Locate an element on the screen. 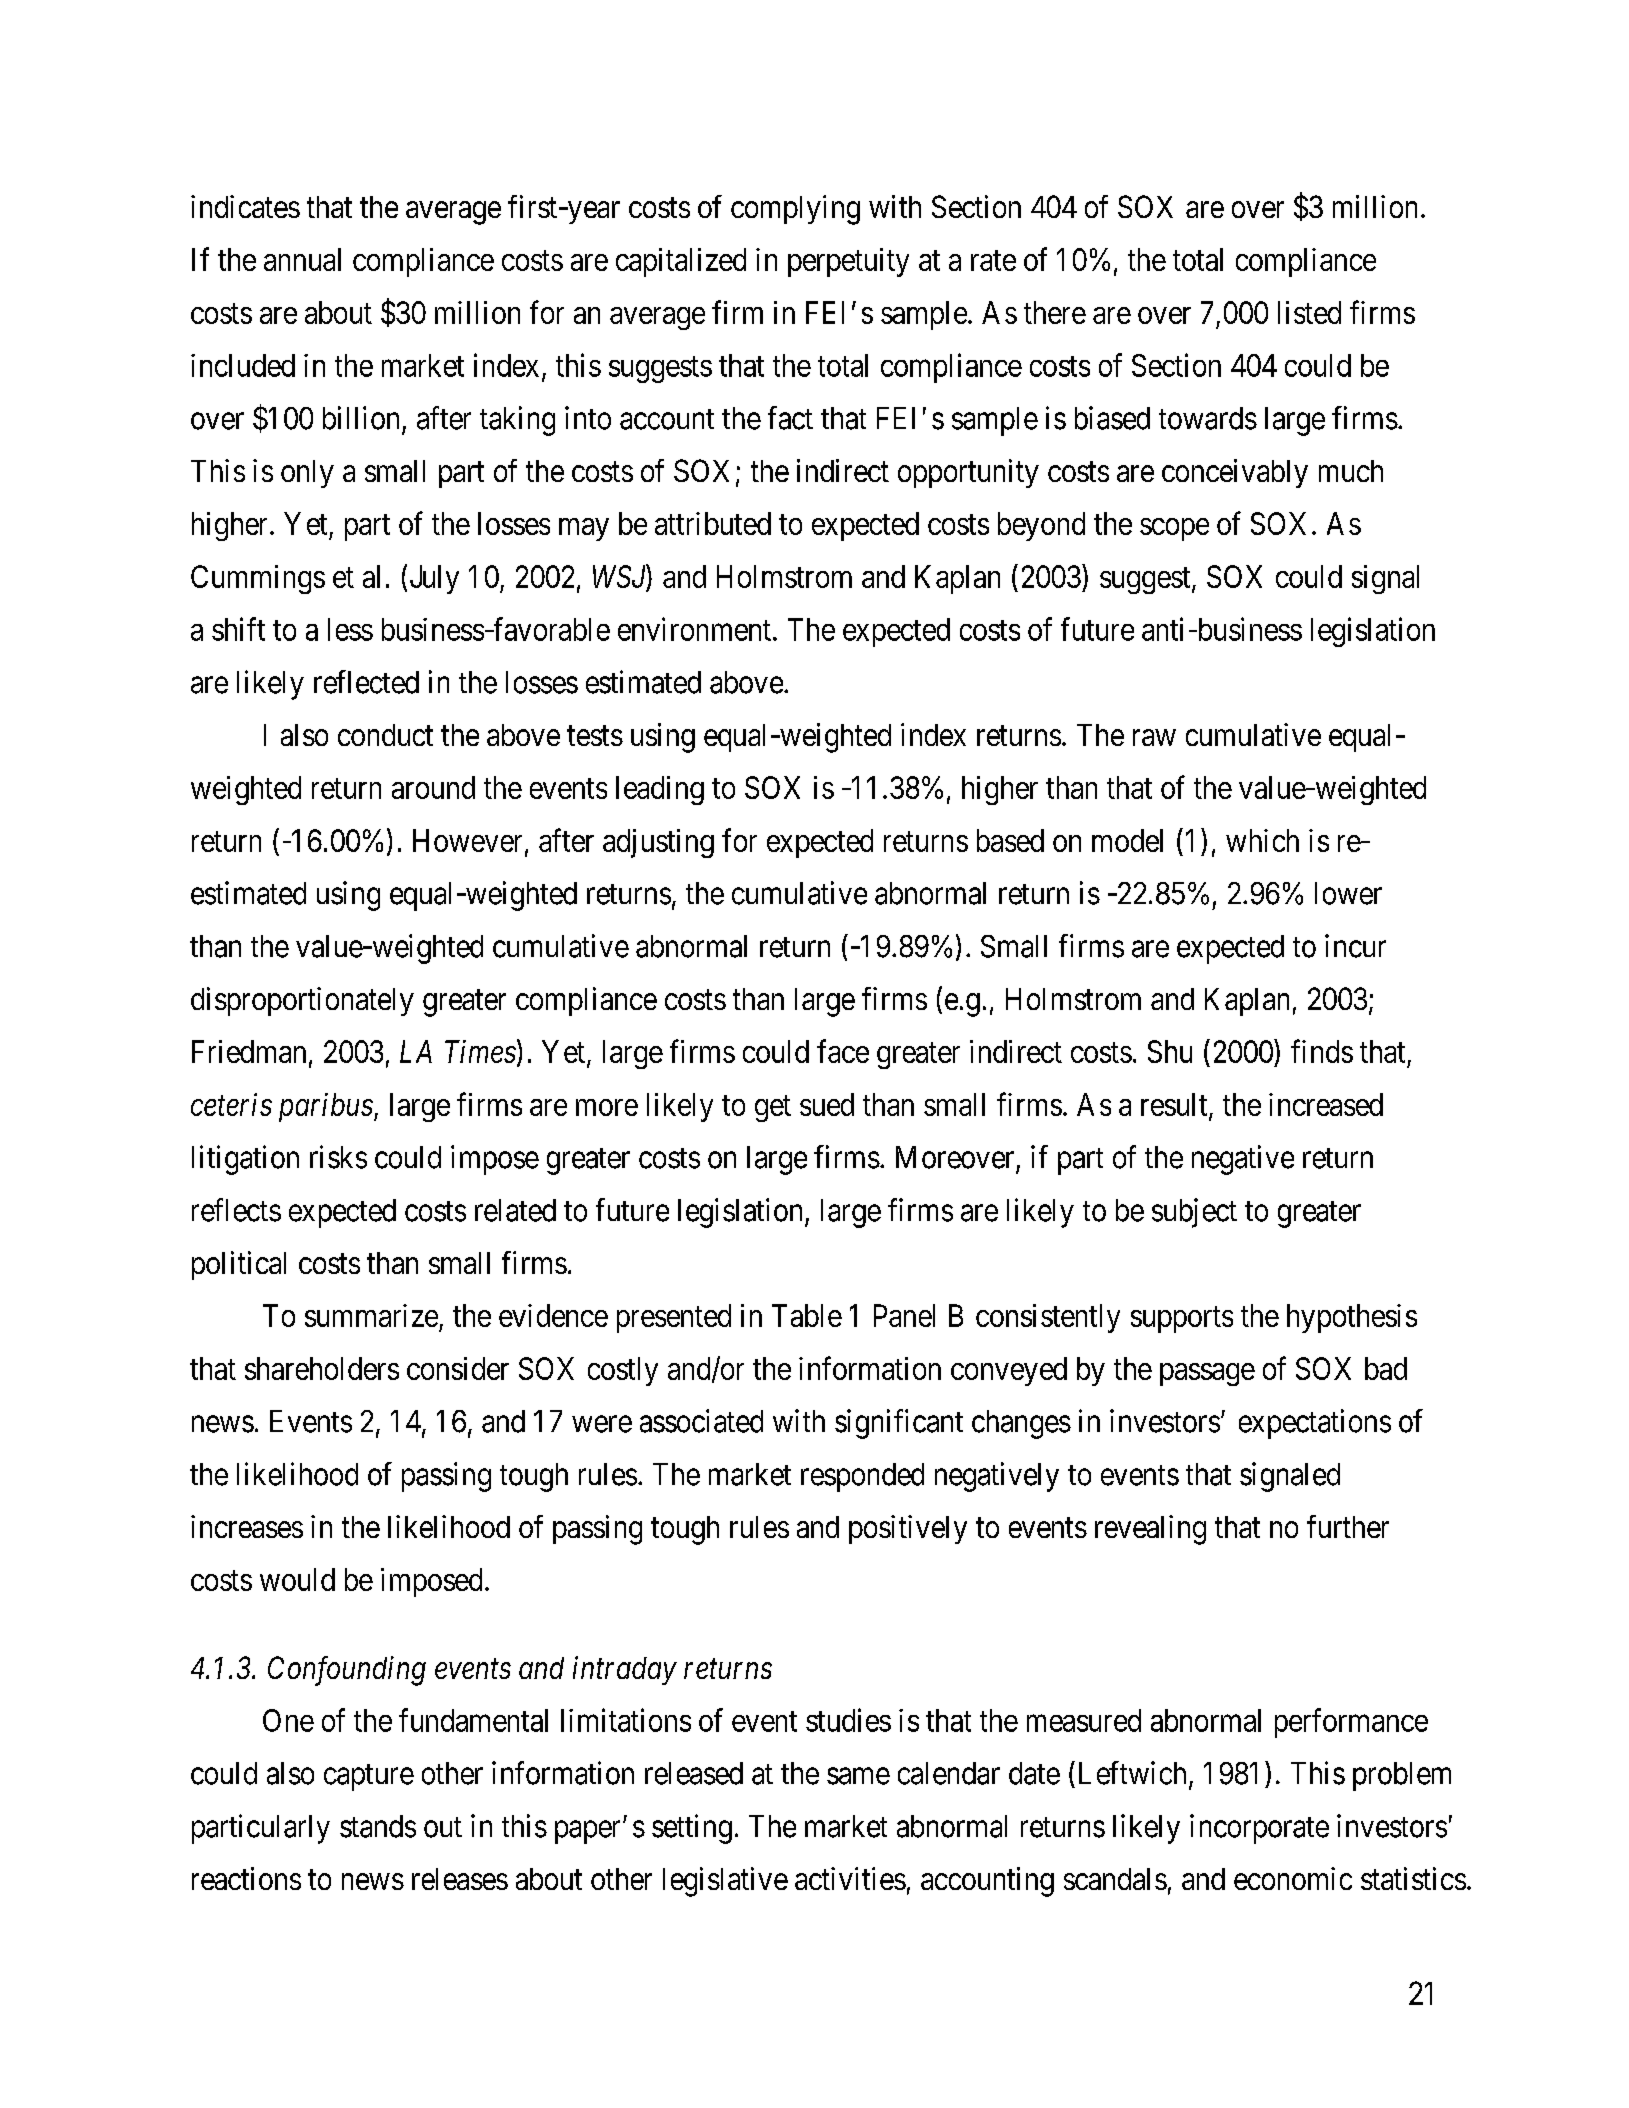 The width and height of the screenshot is (1629, 2108). listed is located at coordinates (1309, 312).
